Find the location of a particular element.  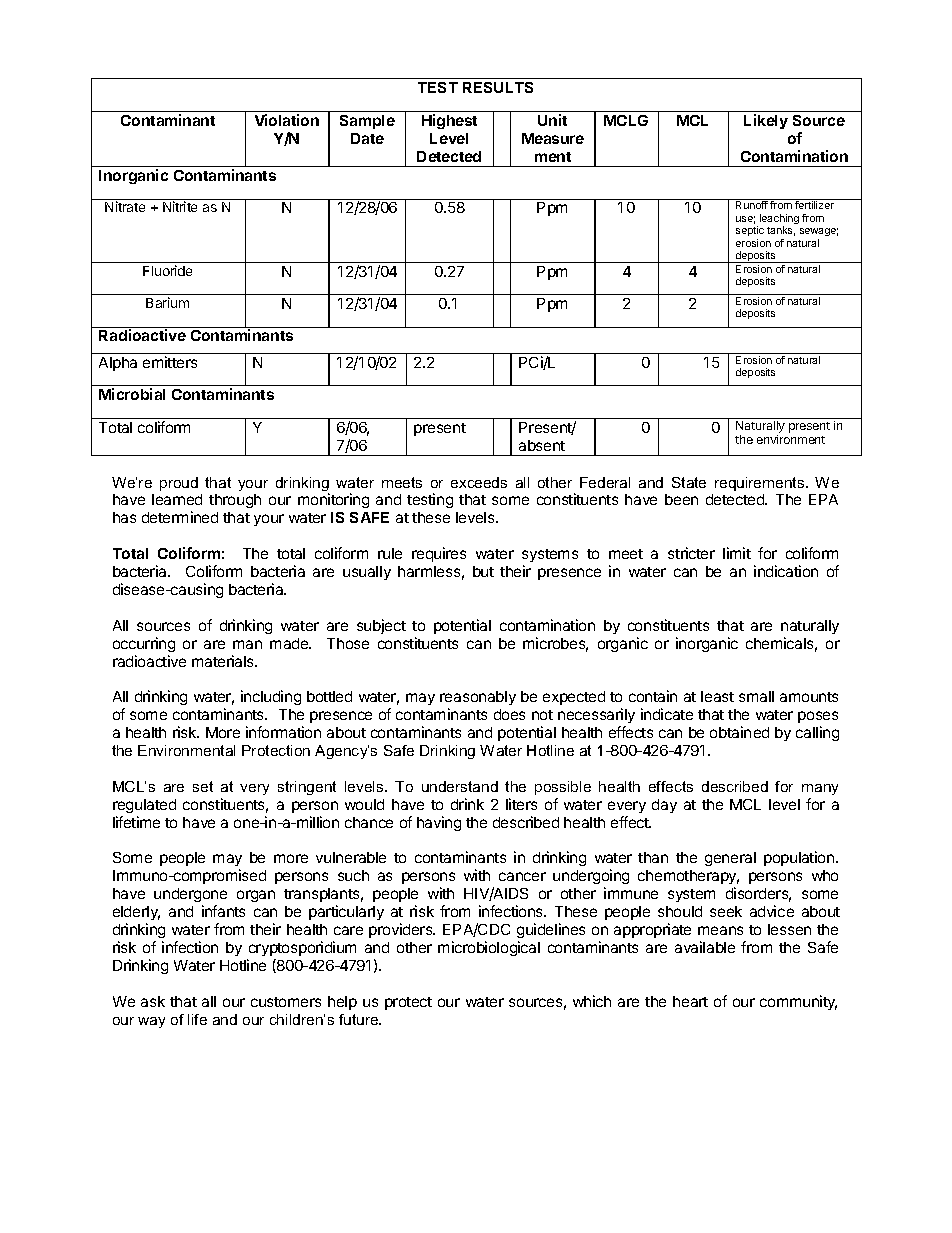

determined is located at coordinates (180, 517).
